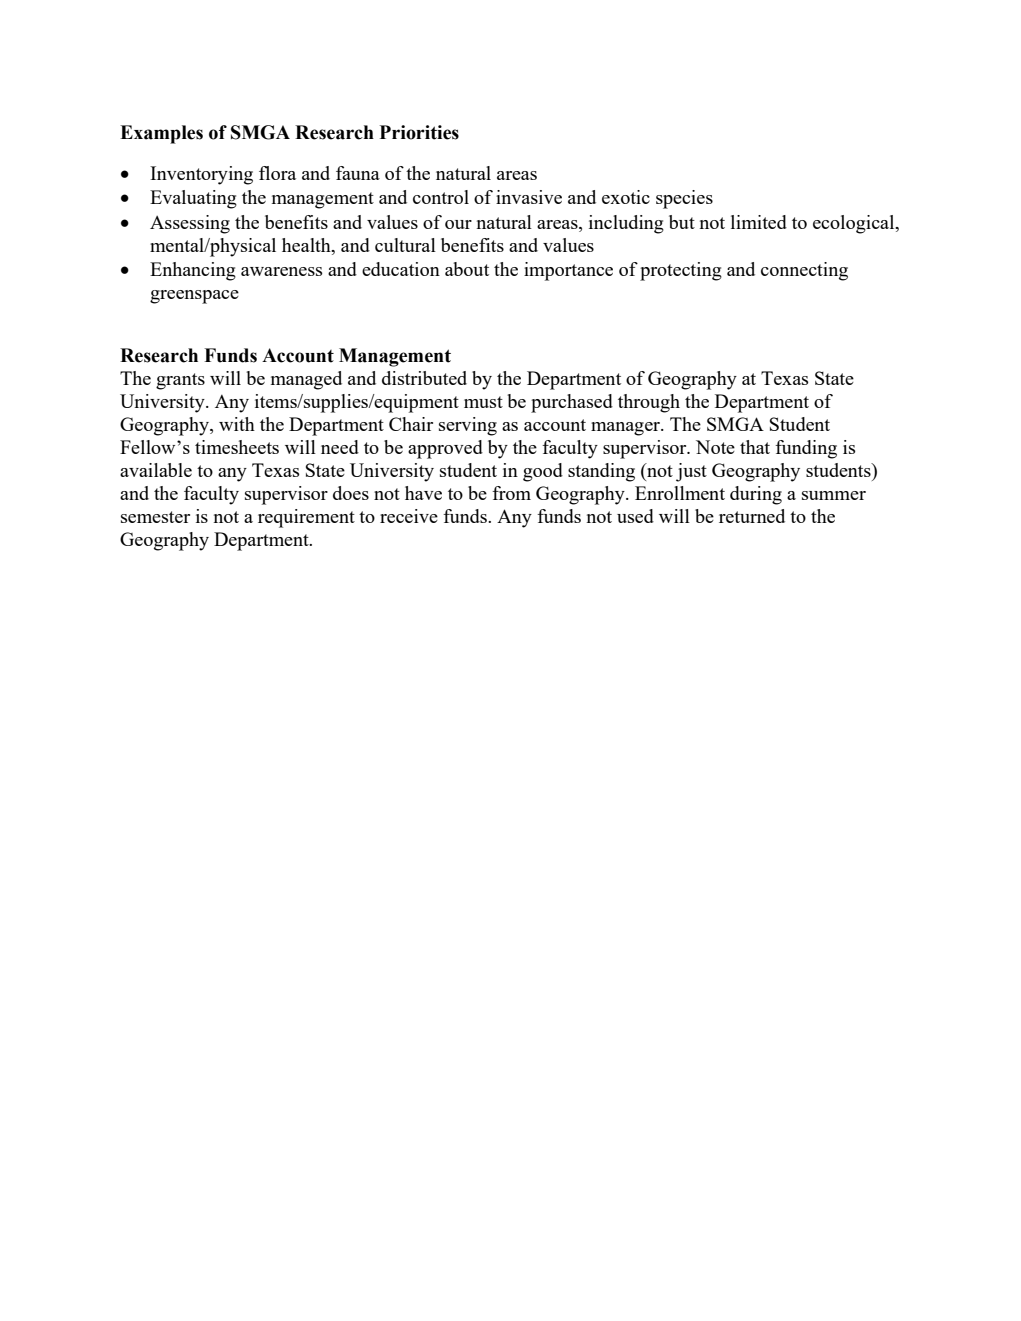 The height and width of the screenshot is (1321, 1021). I want to click on species, so click(684, 199).
